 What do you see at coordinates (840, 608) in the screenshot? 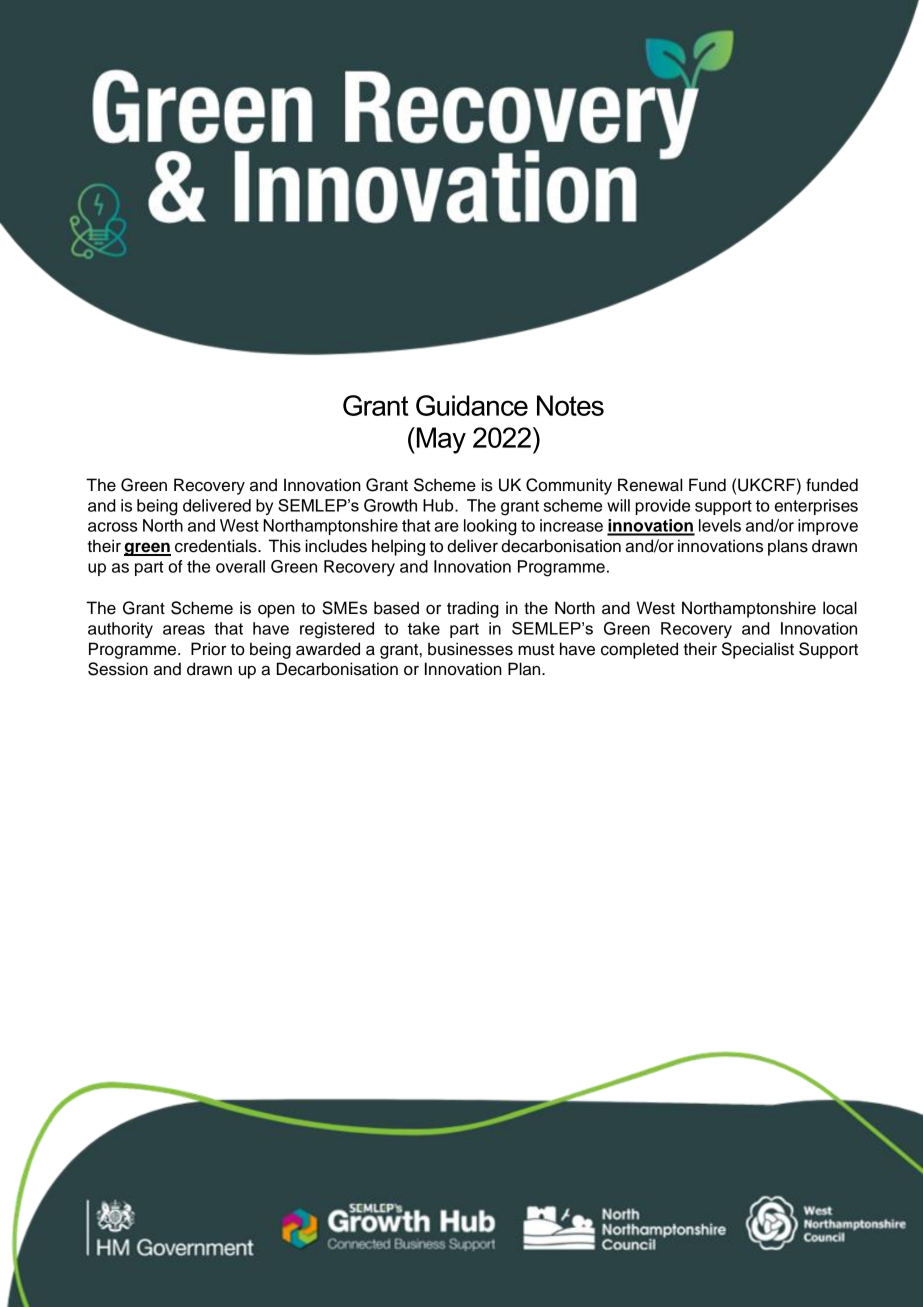
I see `local` at bounding box center [840, 608].
